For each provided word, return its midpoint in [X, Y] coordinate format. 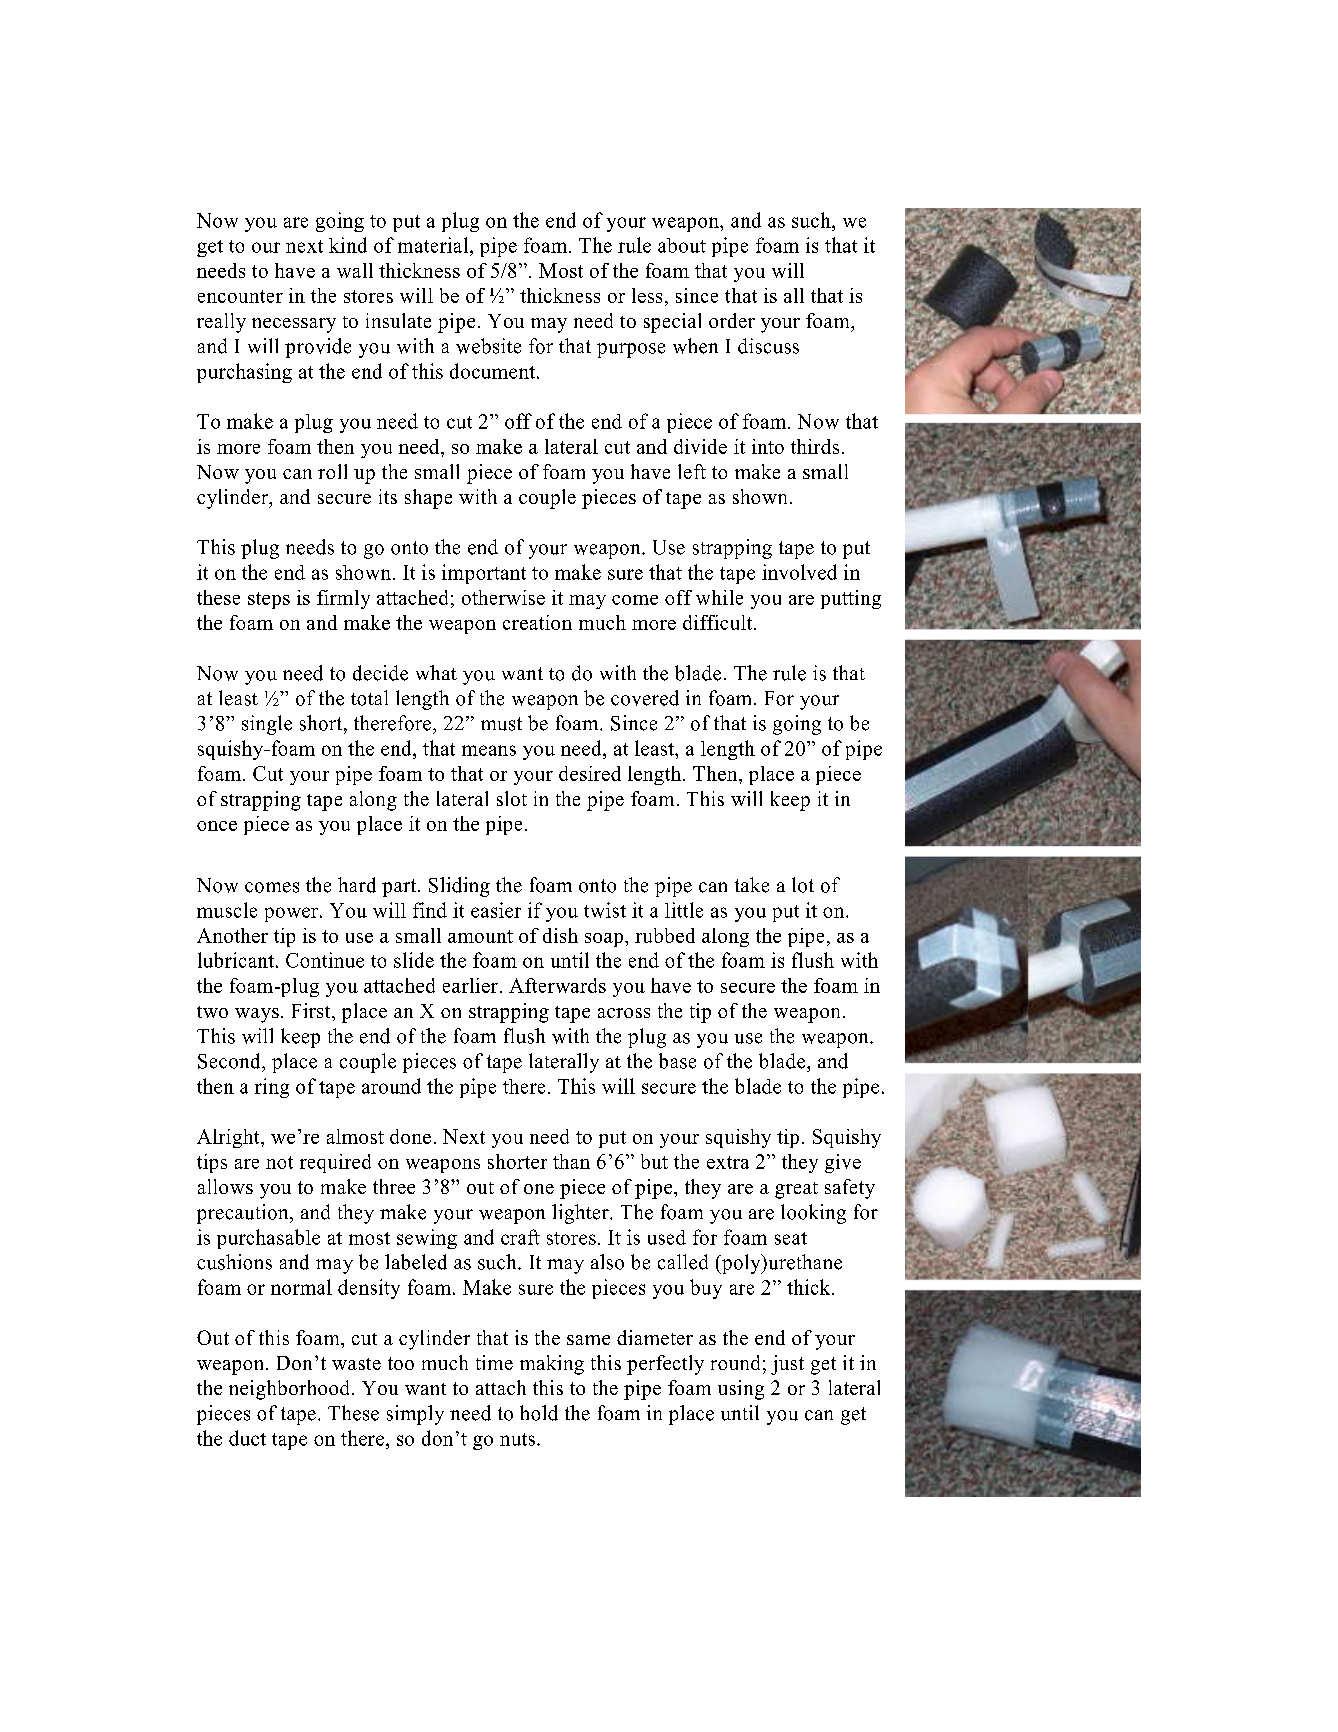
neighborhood [289, 1390]
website [488, 346]
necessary [294, 325]
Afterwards [557, 985]
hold [539, 1413]
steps [269, 600]
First [312, 1010]
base [677, 1061]
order [732, 320]
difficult [719, 622]
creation [537, 622]
